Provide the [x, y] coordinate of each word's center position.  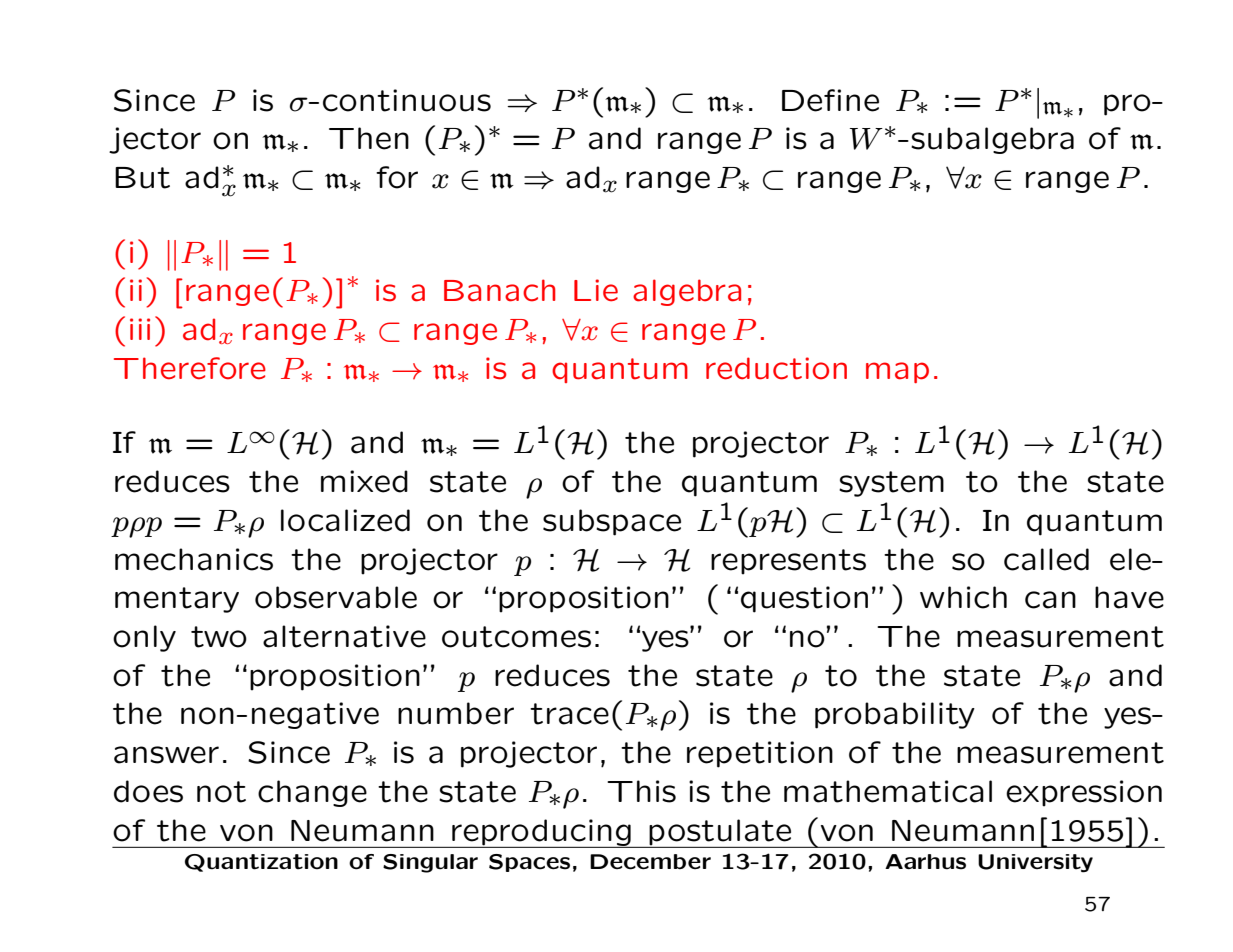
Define [830, 100]
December [650, 862]
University [1035, 863]
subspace [612, 522]
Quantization [261, 863]
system [891, 484]
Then [369, 138]
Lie [596, 290]
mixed [364, 481]
